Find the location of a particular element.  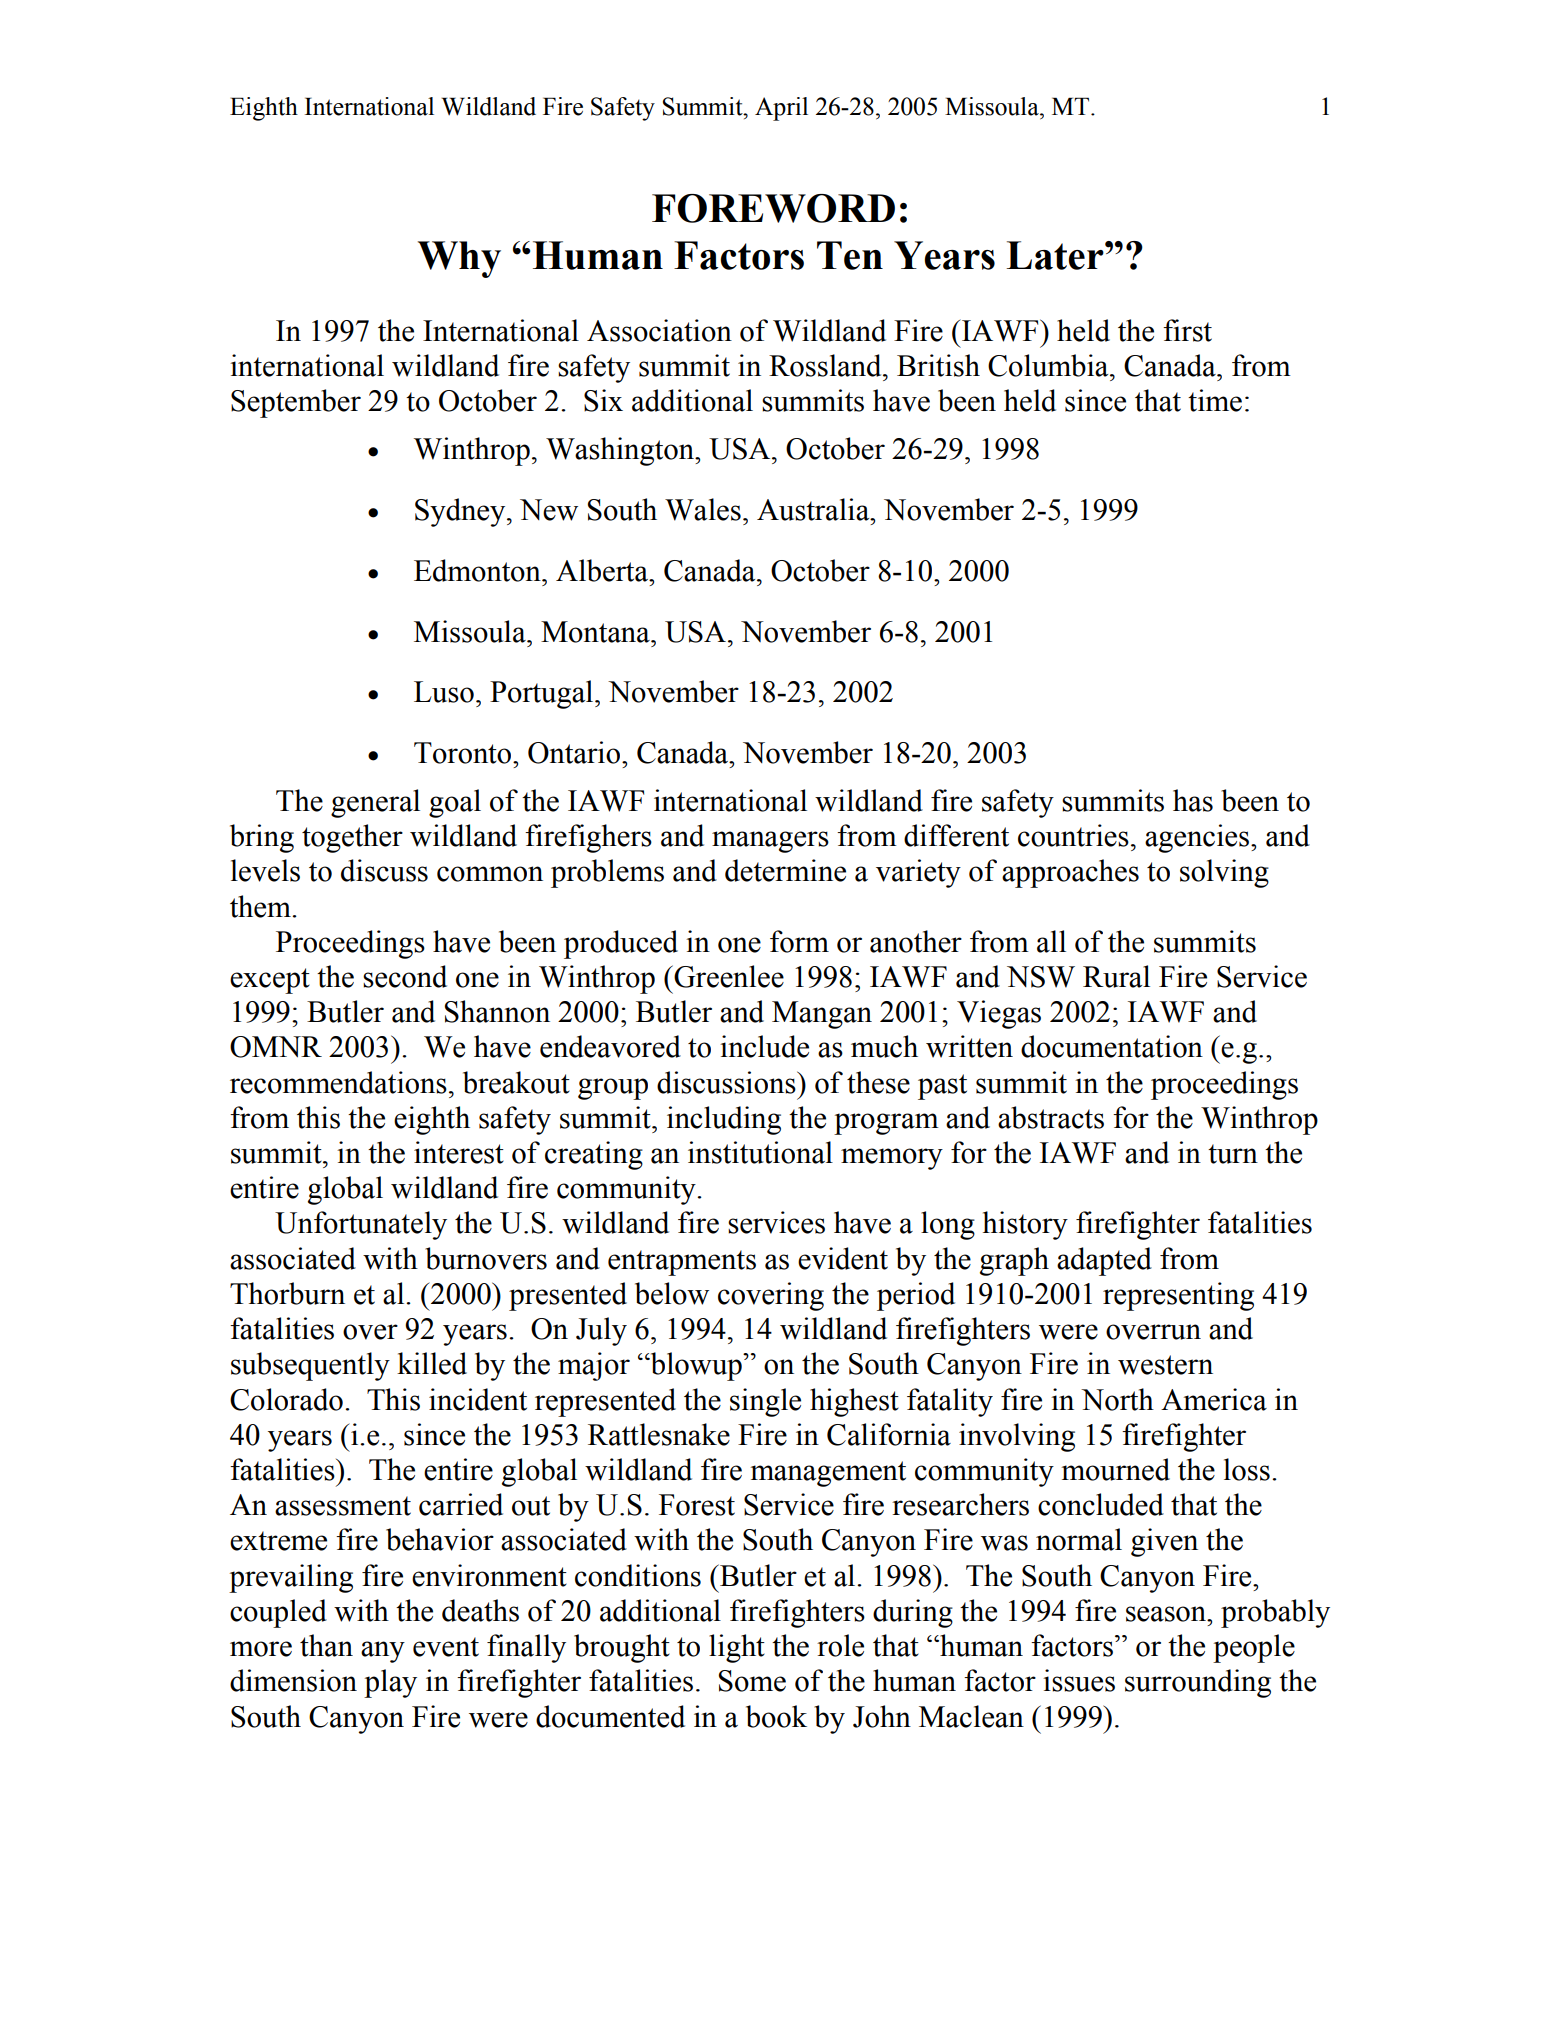

Some is located at coordinates (752, 1681).
